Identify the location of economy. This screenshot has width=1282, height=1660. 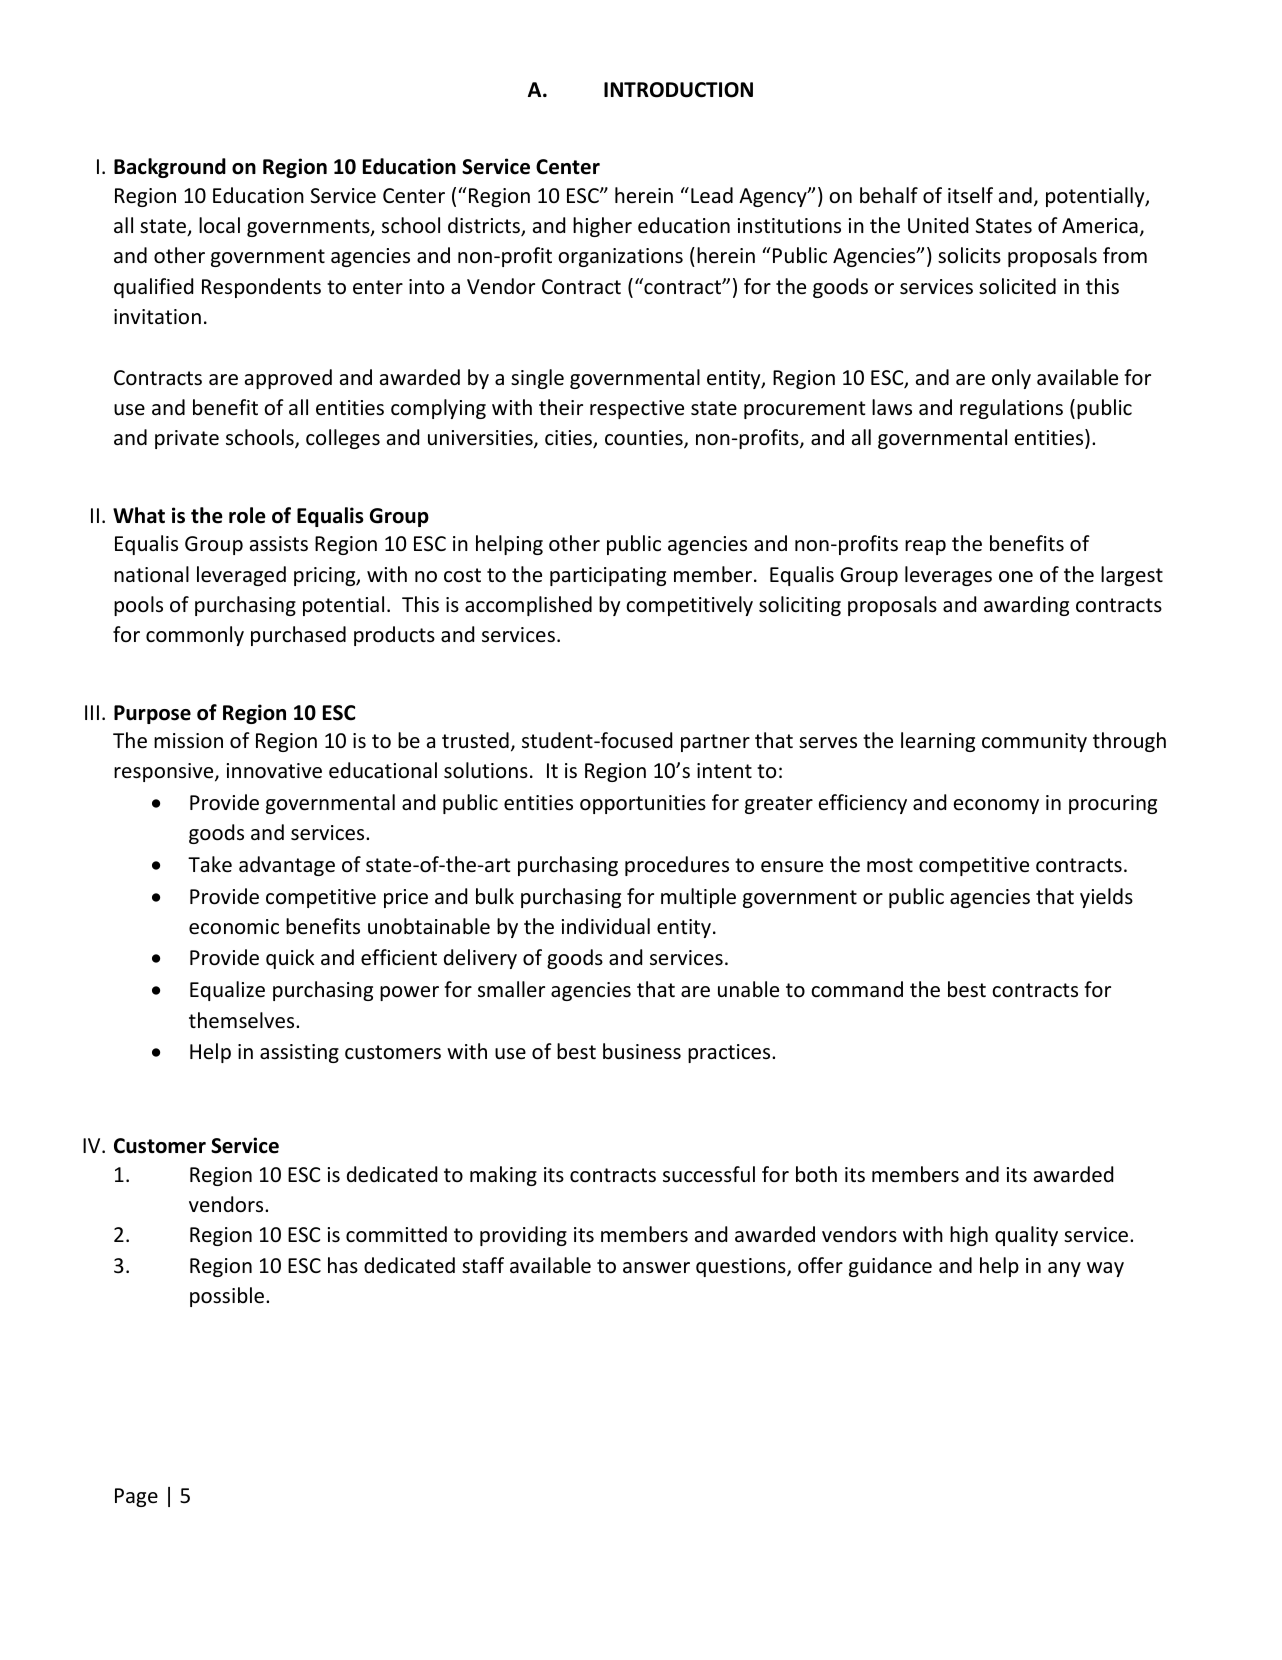
(996, 806).
